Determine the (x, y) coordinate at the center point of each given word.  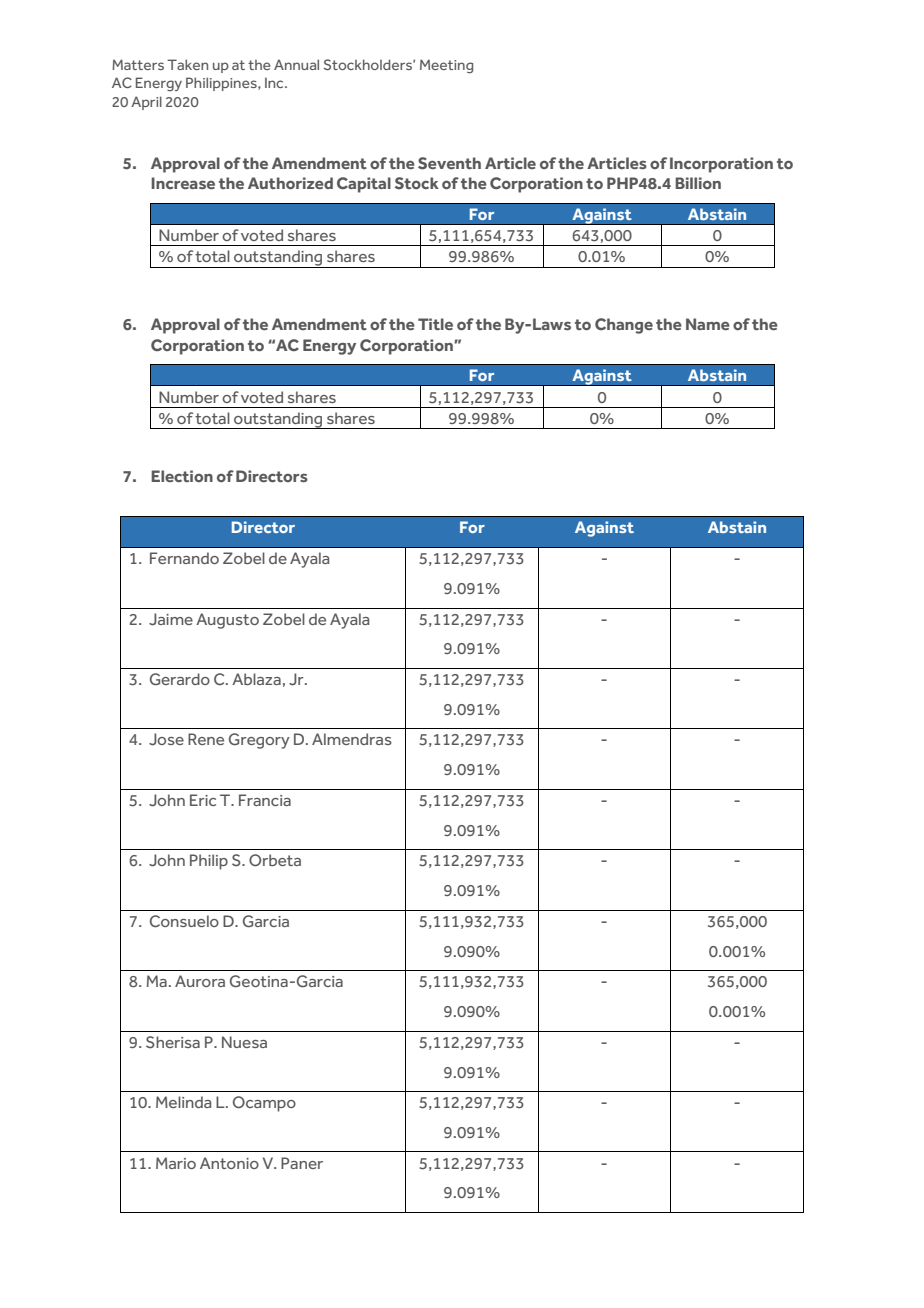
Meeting (446, 66)
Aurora (200, 981)
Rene (206, 739)
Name (708, 324)
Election (182, 476)
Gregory (259, 741)
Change (624, 326)
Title (435, 324)
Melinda (183, 1102)
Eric (203, 800)
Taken (187, 64)
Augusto (227, 621)
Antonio (229, 1163)
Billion (698, 183)
